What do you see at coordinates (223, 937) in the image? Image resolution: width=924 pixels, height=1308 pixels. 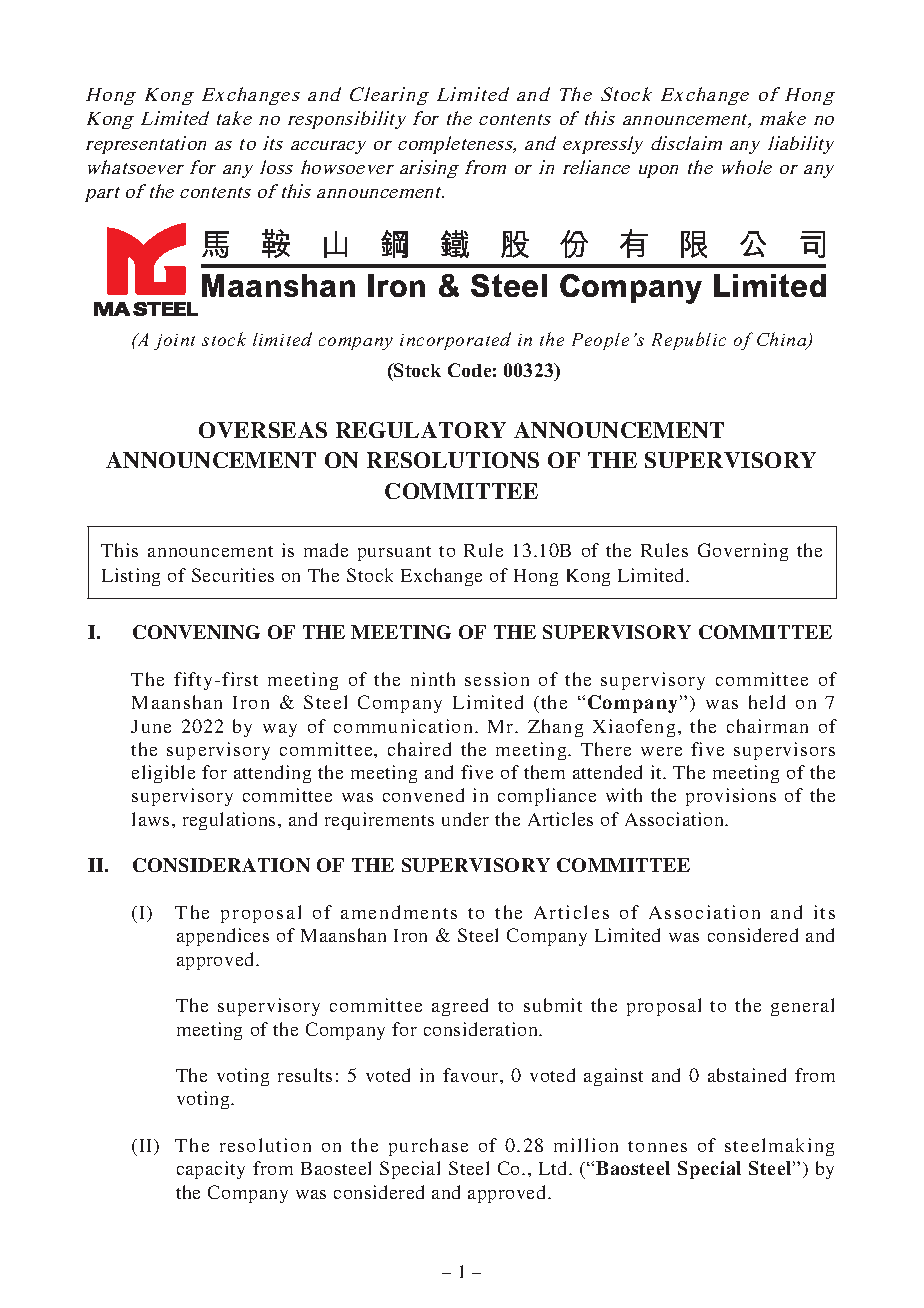 I see `appendices` at bounding box center [223, 937].
